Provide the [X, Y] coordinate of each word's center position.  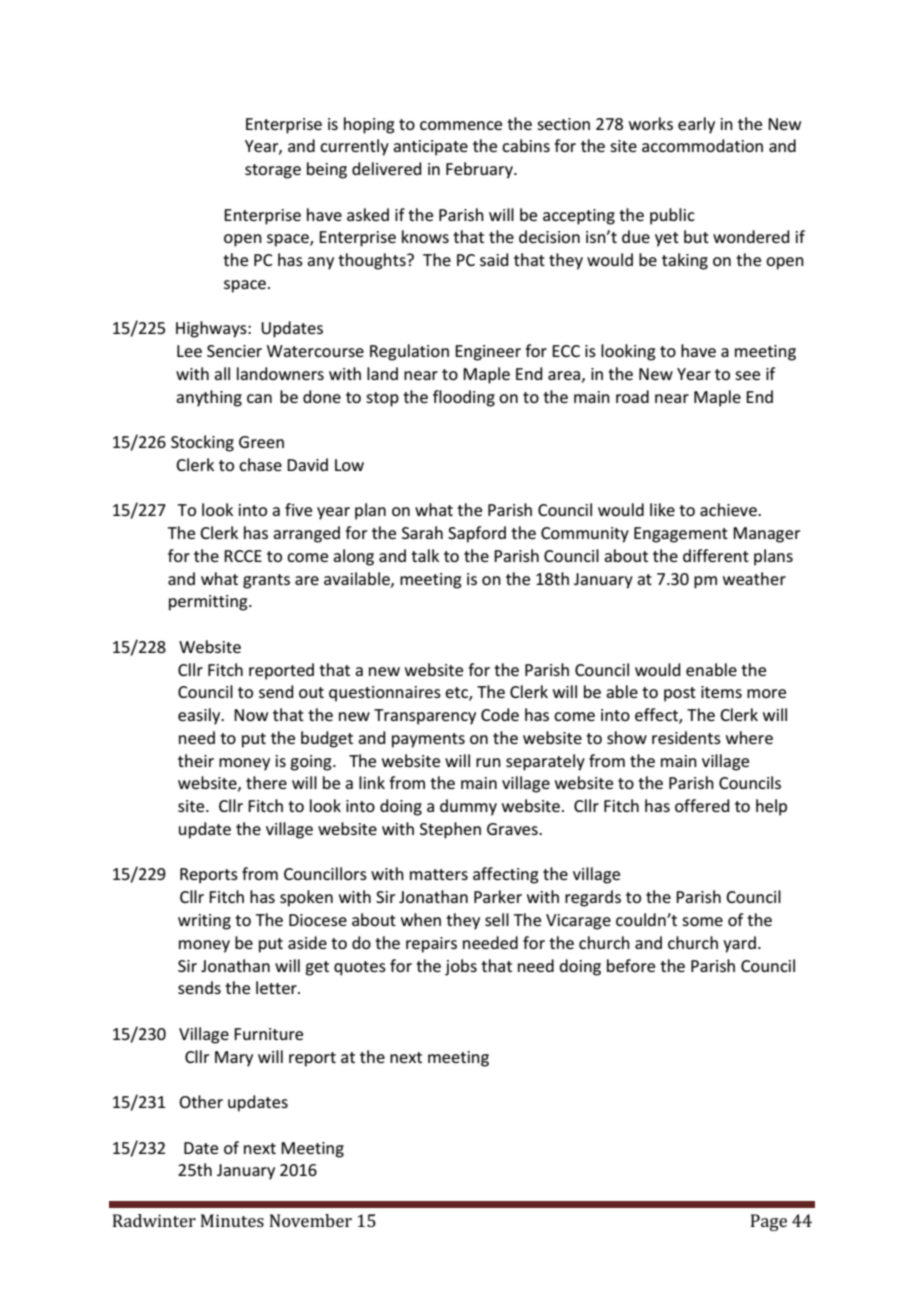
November [311, 1220]
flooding [464, 398]
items [721, 692]
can [259, 398]
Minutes [232, 1220]
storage [273, 171]
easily [200, 716]
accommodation [702, 145]
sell [497, 919]
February [480, 170]
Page [769, 1222]
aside [307, 942]
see [747, 375]
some [702, 921]
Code [500, 714]
